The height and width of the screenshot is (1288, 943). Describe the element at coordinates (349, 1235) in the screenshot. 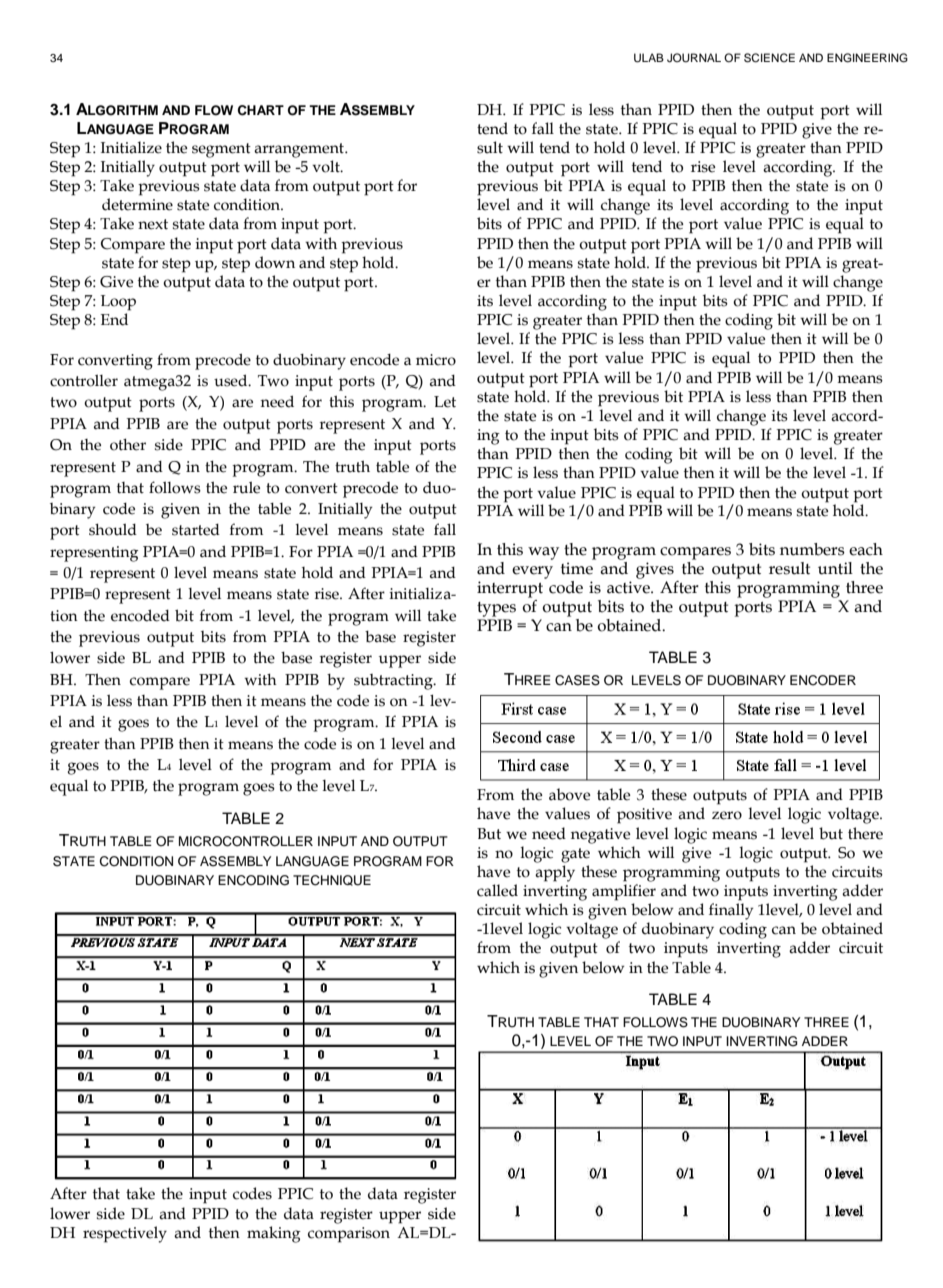

I see `comparison` at that location.
